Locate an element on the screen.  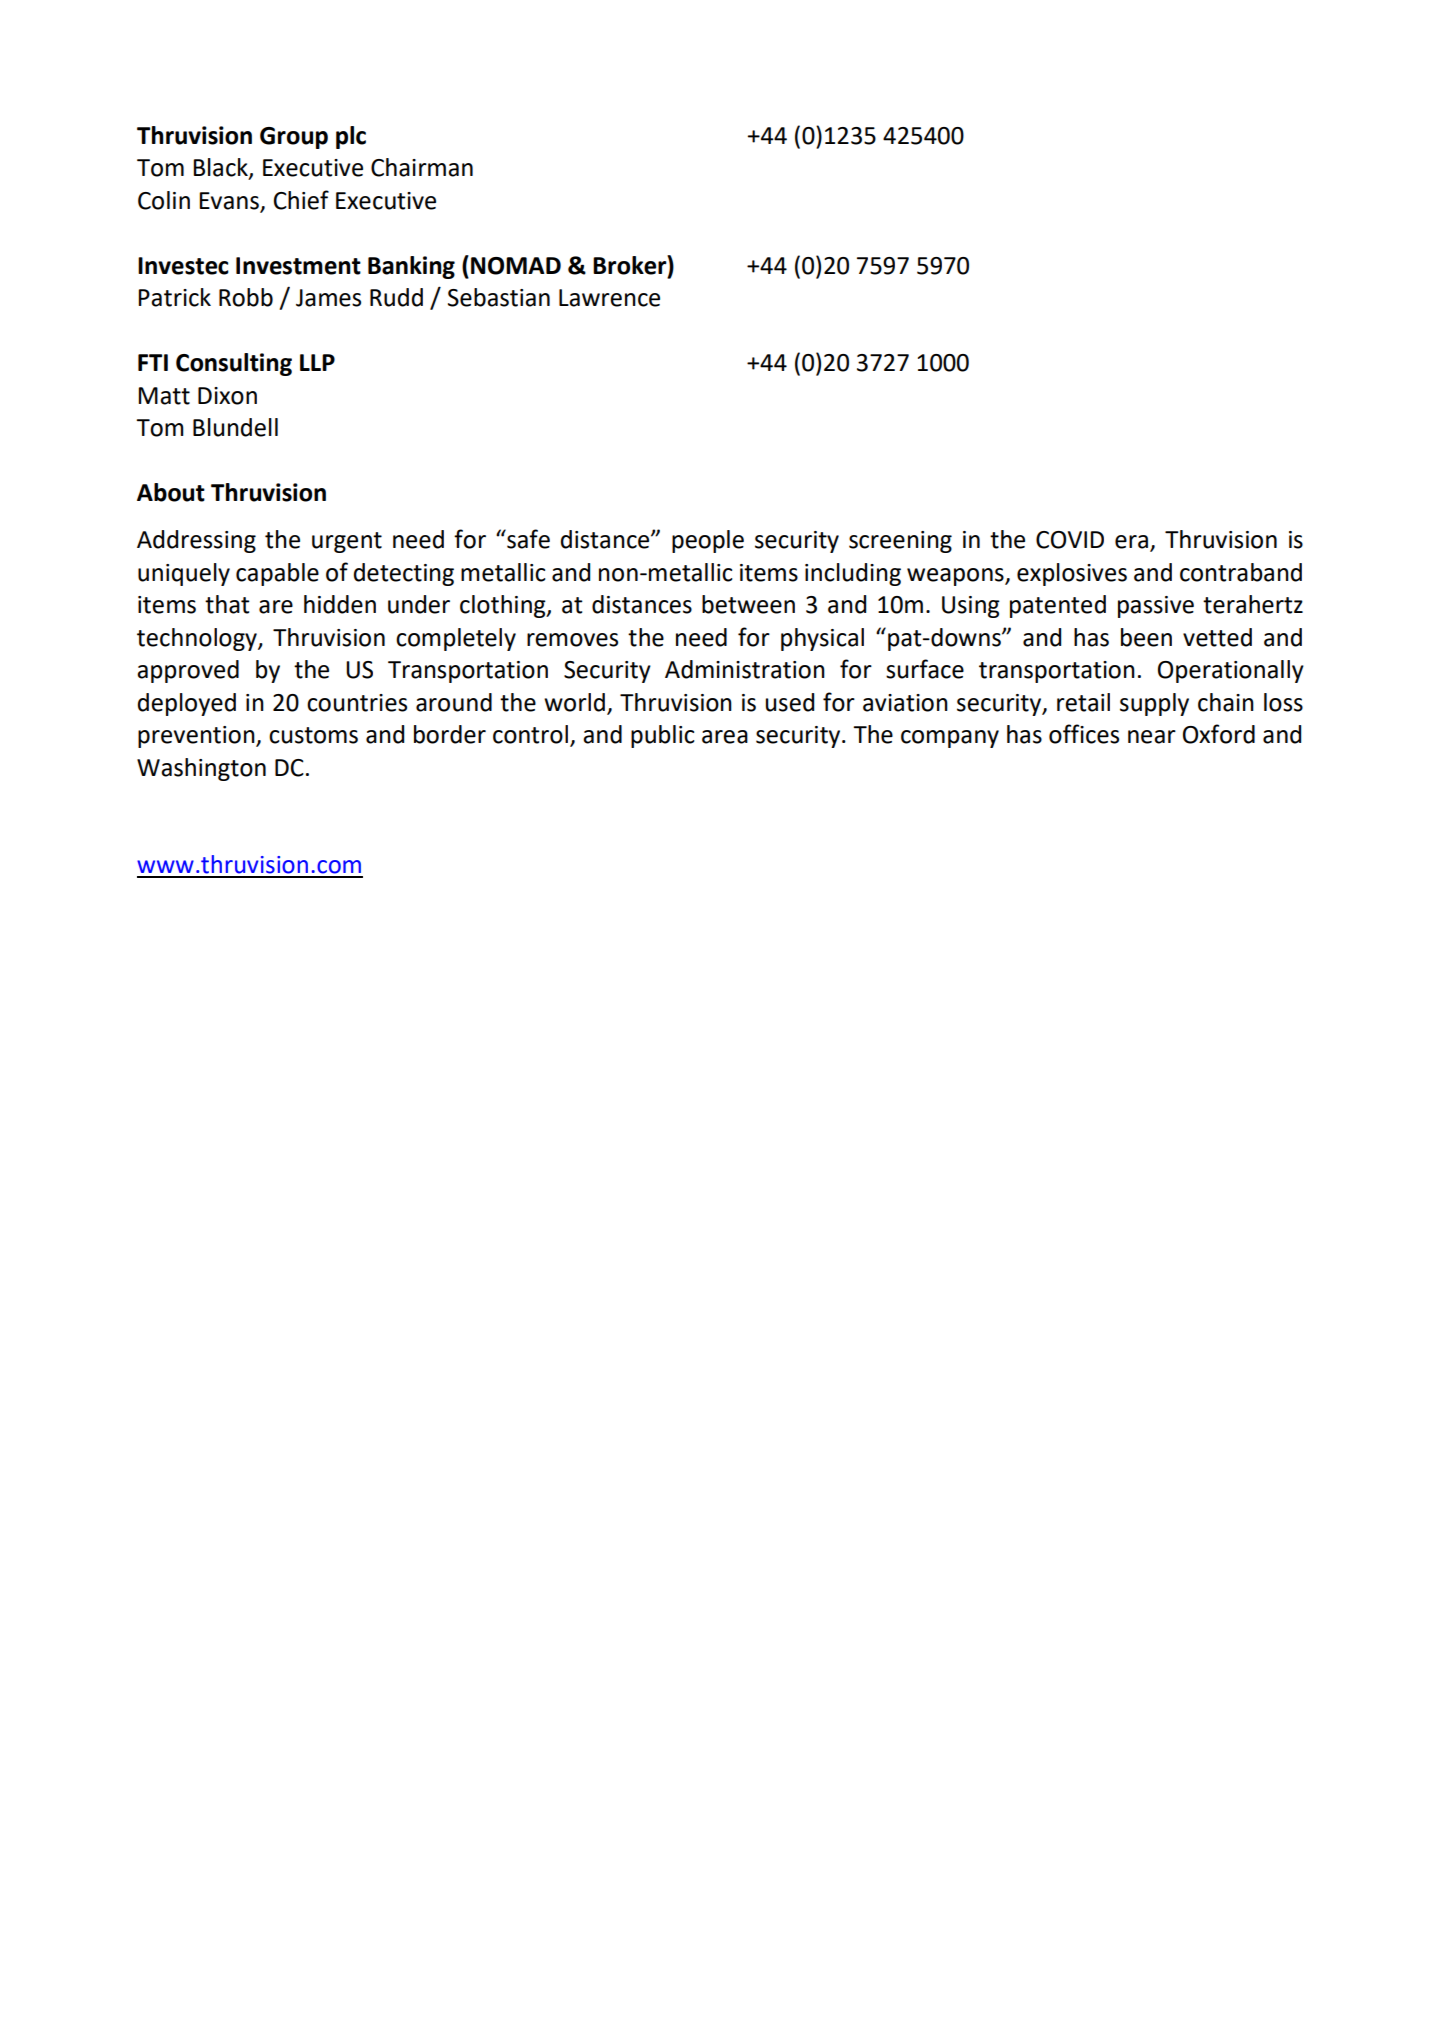
Sebastian is located at coordinates (499, 297).
